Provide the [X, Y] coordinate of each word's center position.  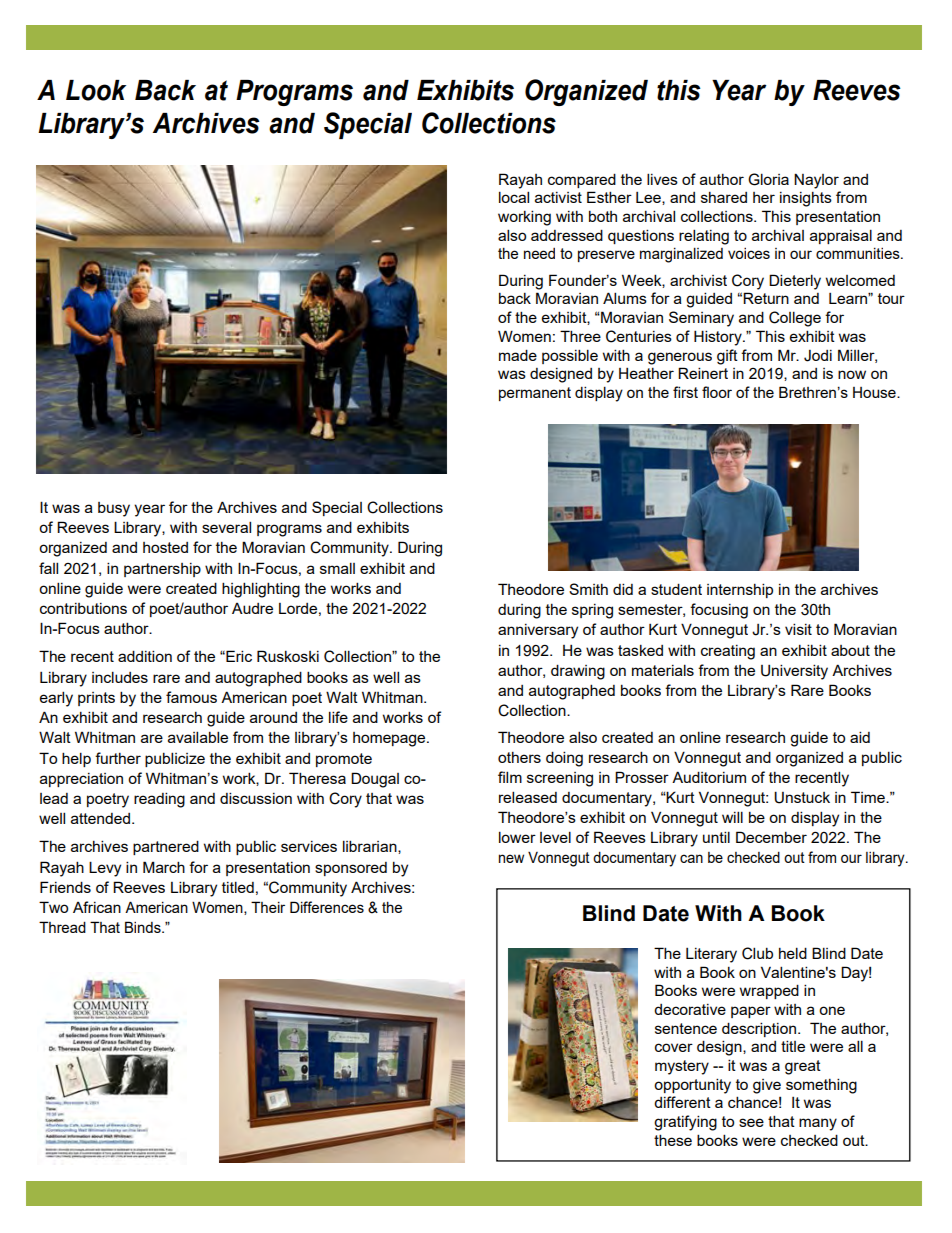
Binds [144, 927]
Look [96, 90]
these [673, 1140]
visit [798, 629]
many [818, 1124]
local [514, 197]
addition [145, 656]
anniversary [538, 631]
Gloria [768, 179]
